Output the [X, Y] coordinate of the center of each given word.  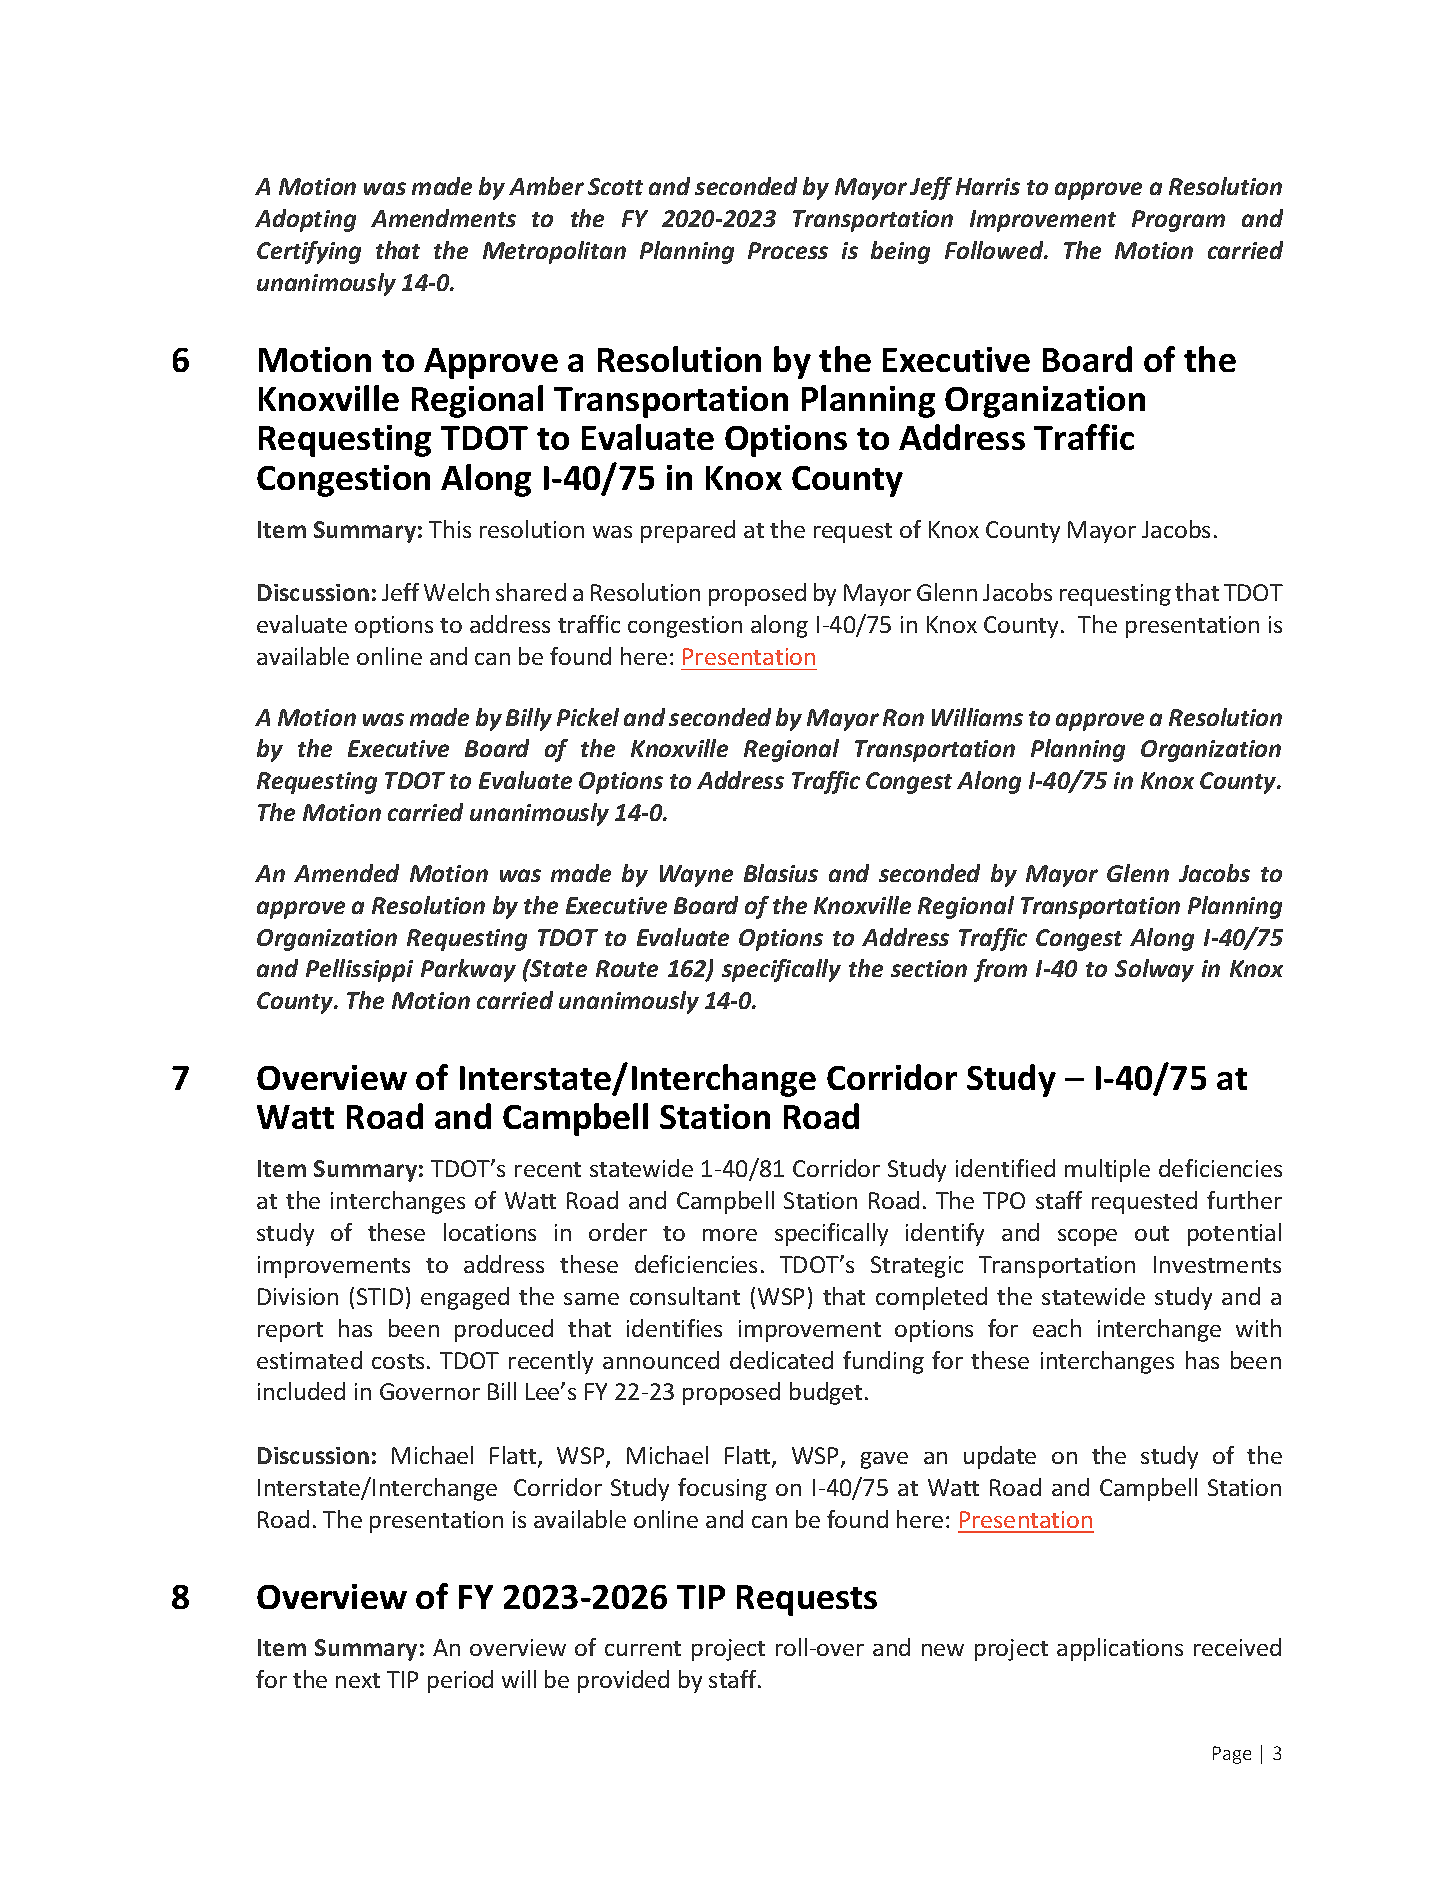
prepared [688, 531]
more [730, 1235]
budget [826, 1393]
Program [1178, 221]
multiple [1107, 1170]
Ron [903, 717]
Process [788, 250]
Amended [346, 873]
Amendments [443, 218]
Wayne [696, 876]
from [1000, 970]
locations [490, 1232]
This [450, 529]
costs [398, 1361]
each [1057, 1328]
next [358, 1680]
